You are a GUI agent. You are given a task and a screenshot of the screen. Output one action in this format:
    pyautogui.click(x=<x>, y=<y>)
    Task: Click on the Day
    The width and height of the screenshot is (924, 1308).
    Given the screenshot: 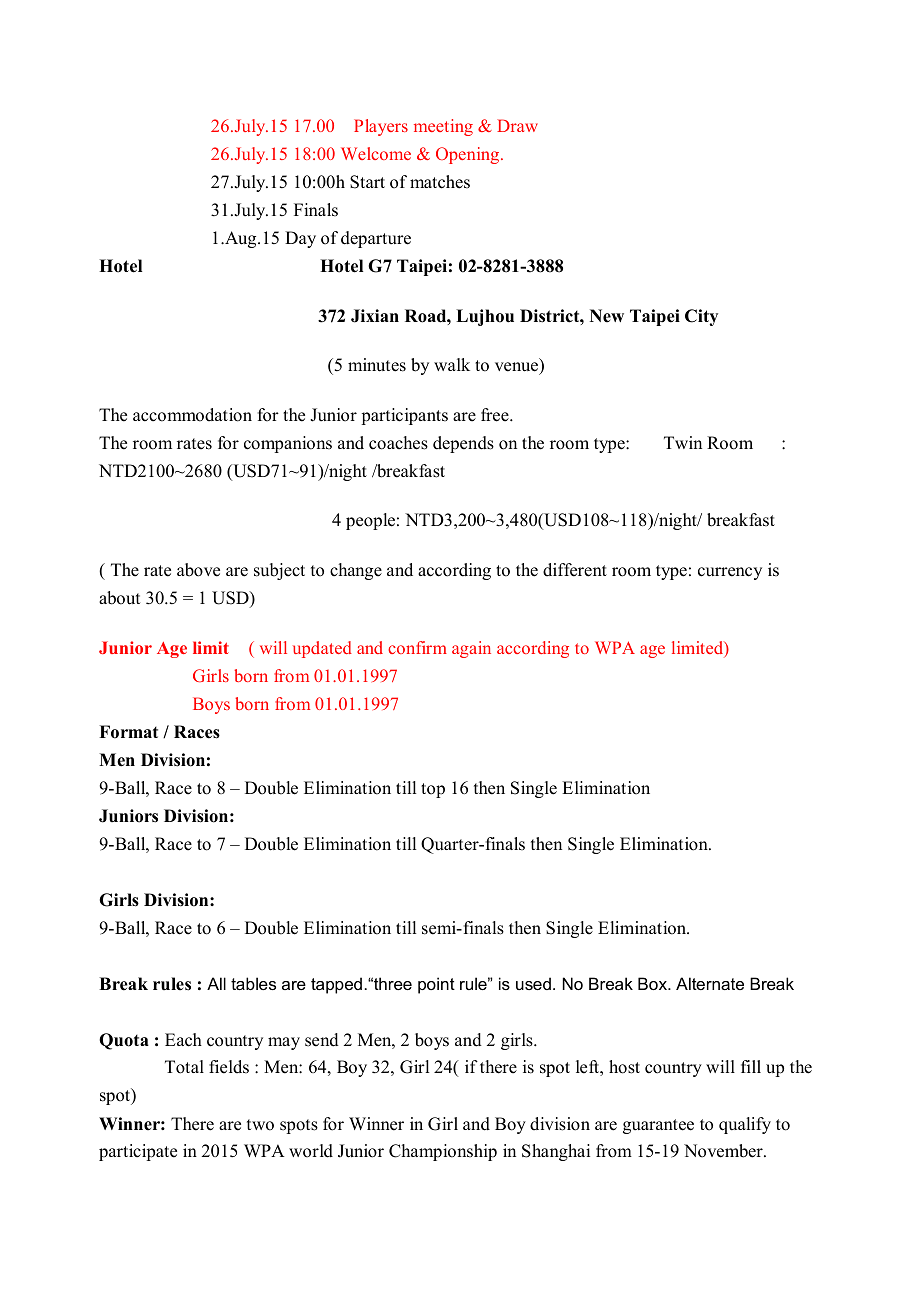 What is the action you would take?
    pyautogui.click(x=300, y=239)
